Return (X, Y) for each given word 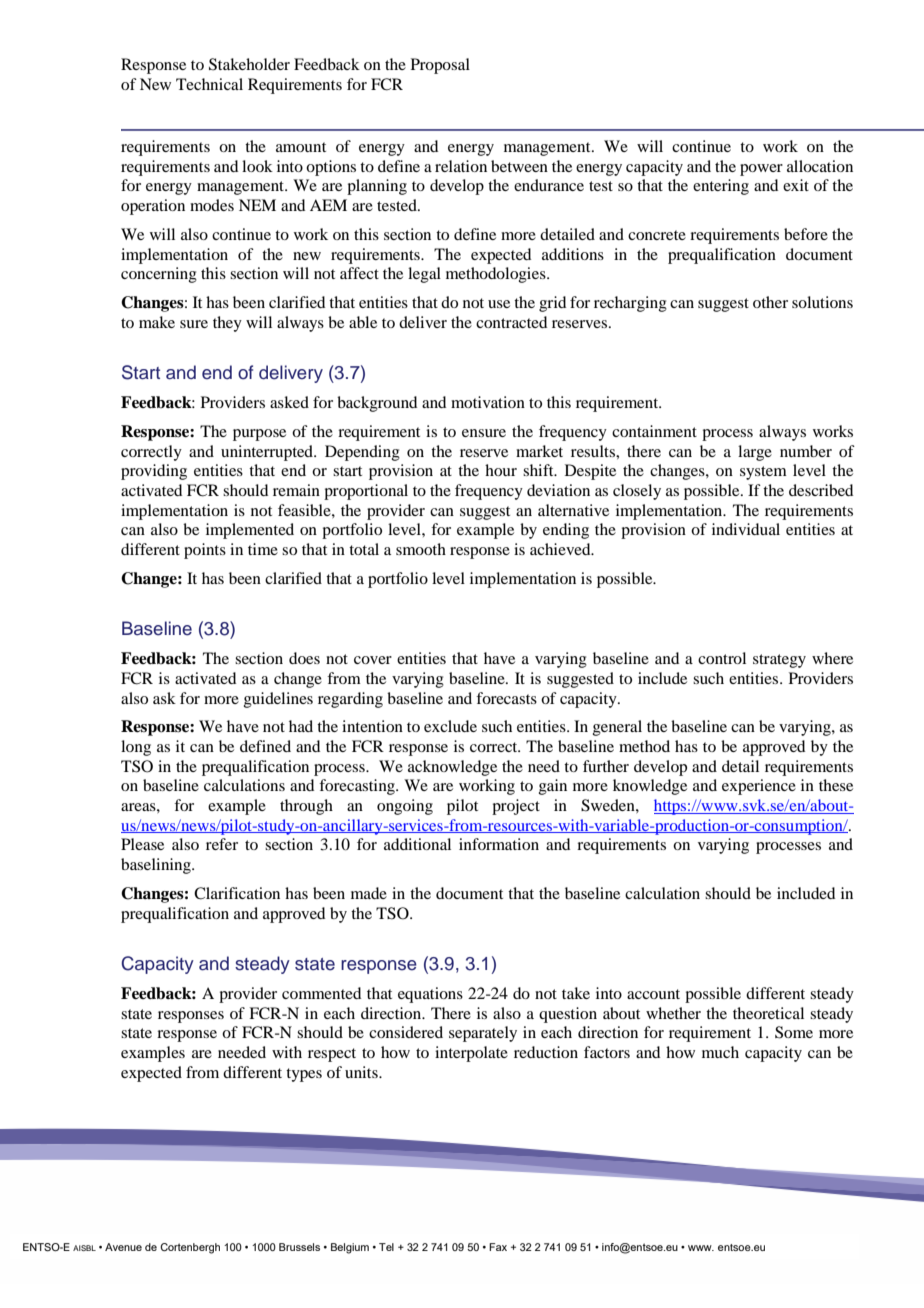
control (722, 658)
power (761, 170)
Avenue (123, 1247)
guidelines (278, 700)
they (227, 324)
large (755, 453)
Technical (209, 84)
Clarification (237, 893)
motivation (488, 402)
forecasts (506, 698)
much (720, 1052)
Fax (498, 1247)
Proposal (440, 66)
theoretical (768, 1013)
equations (430, 995)
